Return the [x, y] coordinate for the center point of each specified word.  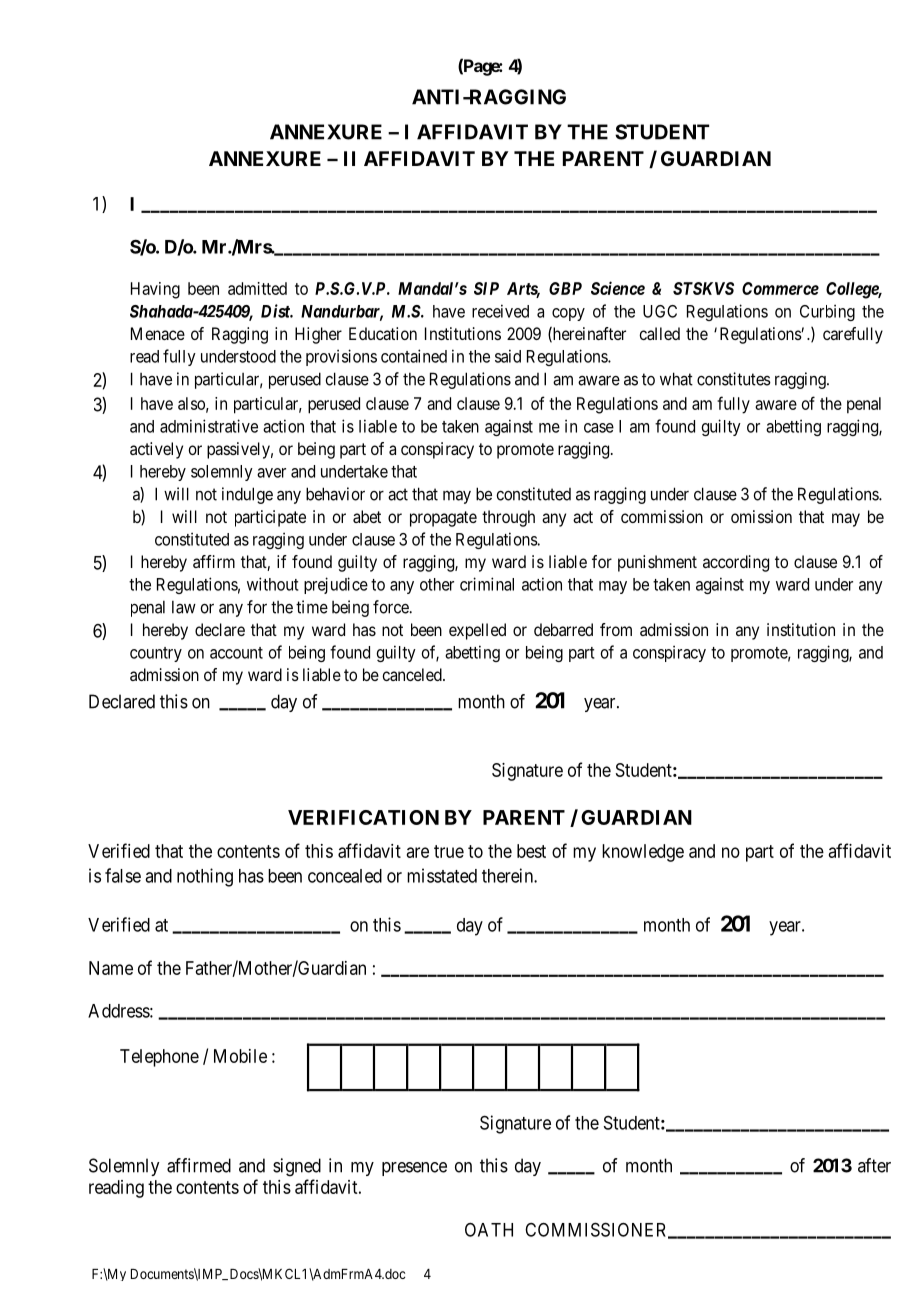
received [500, 311]
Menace [158, 333]
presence [414, 1169]
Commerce [780, 288]
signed [297, 1167]
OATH [489, 1230]
